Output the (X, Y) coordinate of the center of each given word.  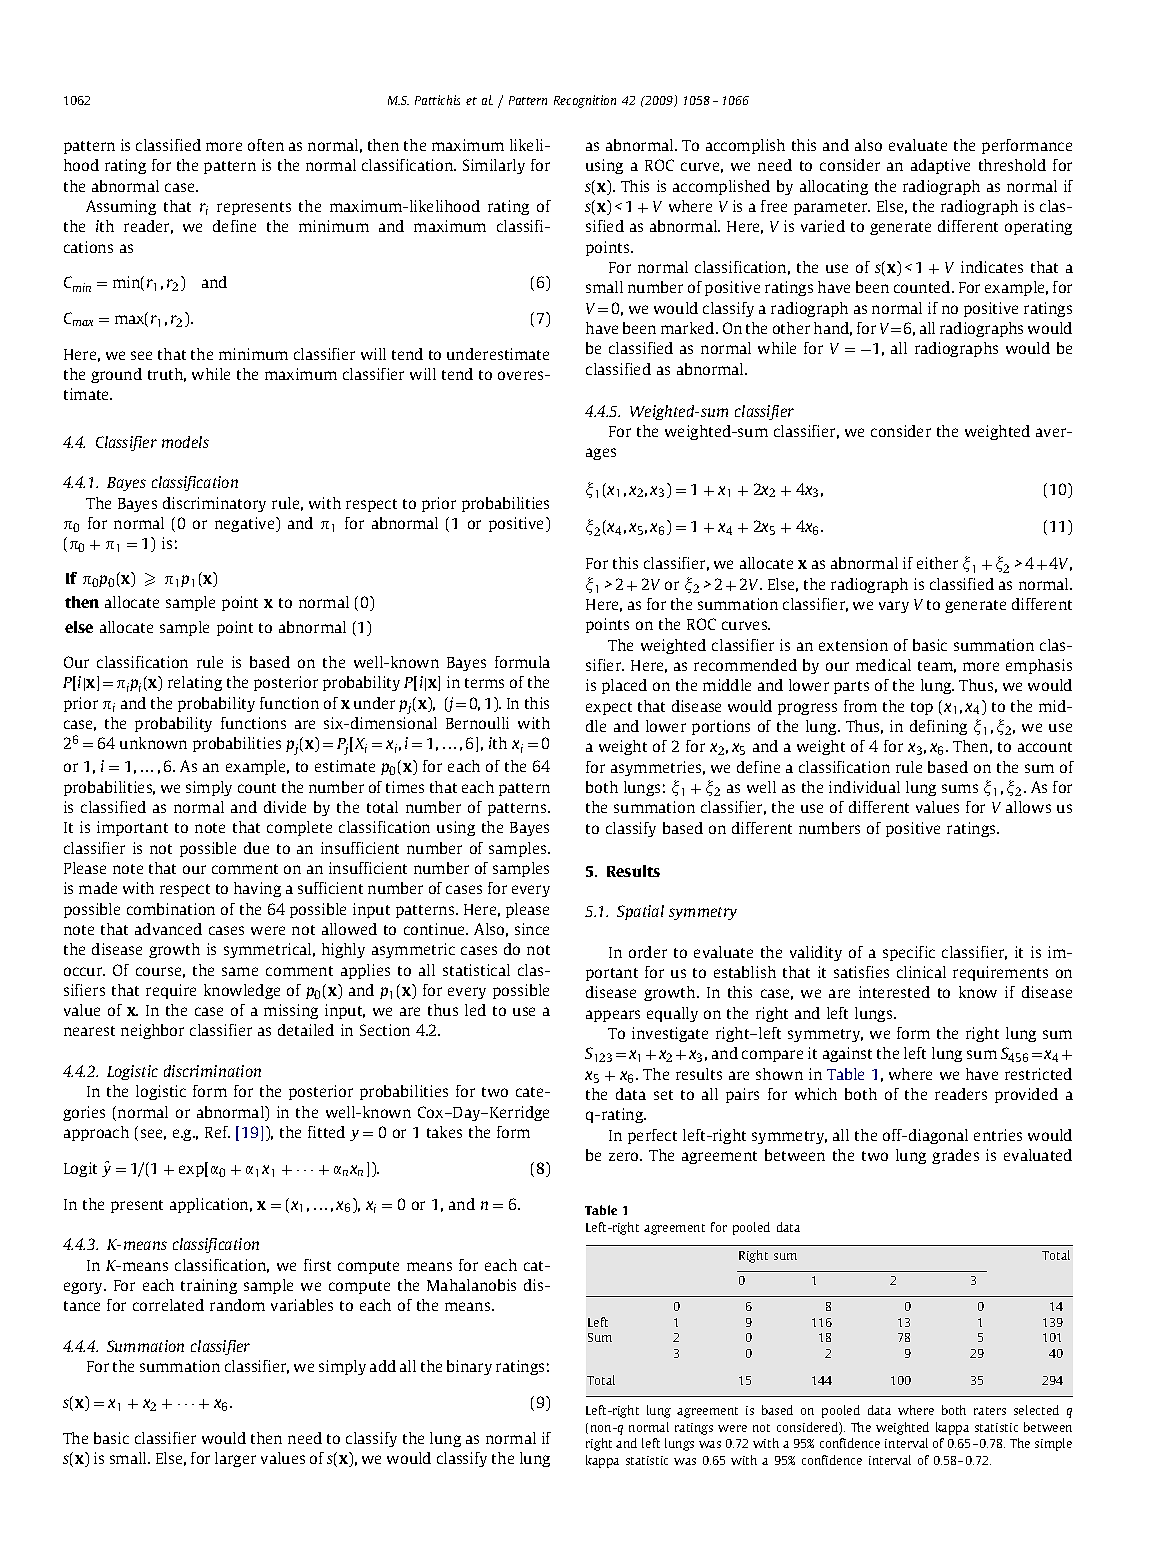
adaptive (940, 166)
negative (246, 524)
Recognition (585, 101)
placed (624, 686)
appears (613, 1016)
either (937, 563)
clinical (921, 972)
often (266, 145)
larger (235, 1459)
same (240, 971)
